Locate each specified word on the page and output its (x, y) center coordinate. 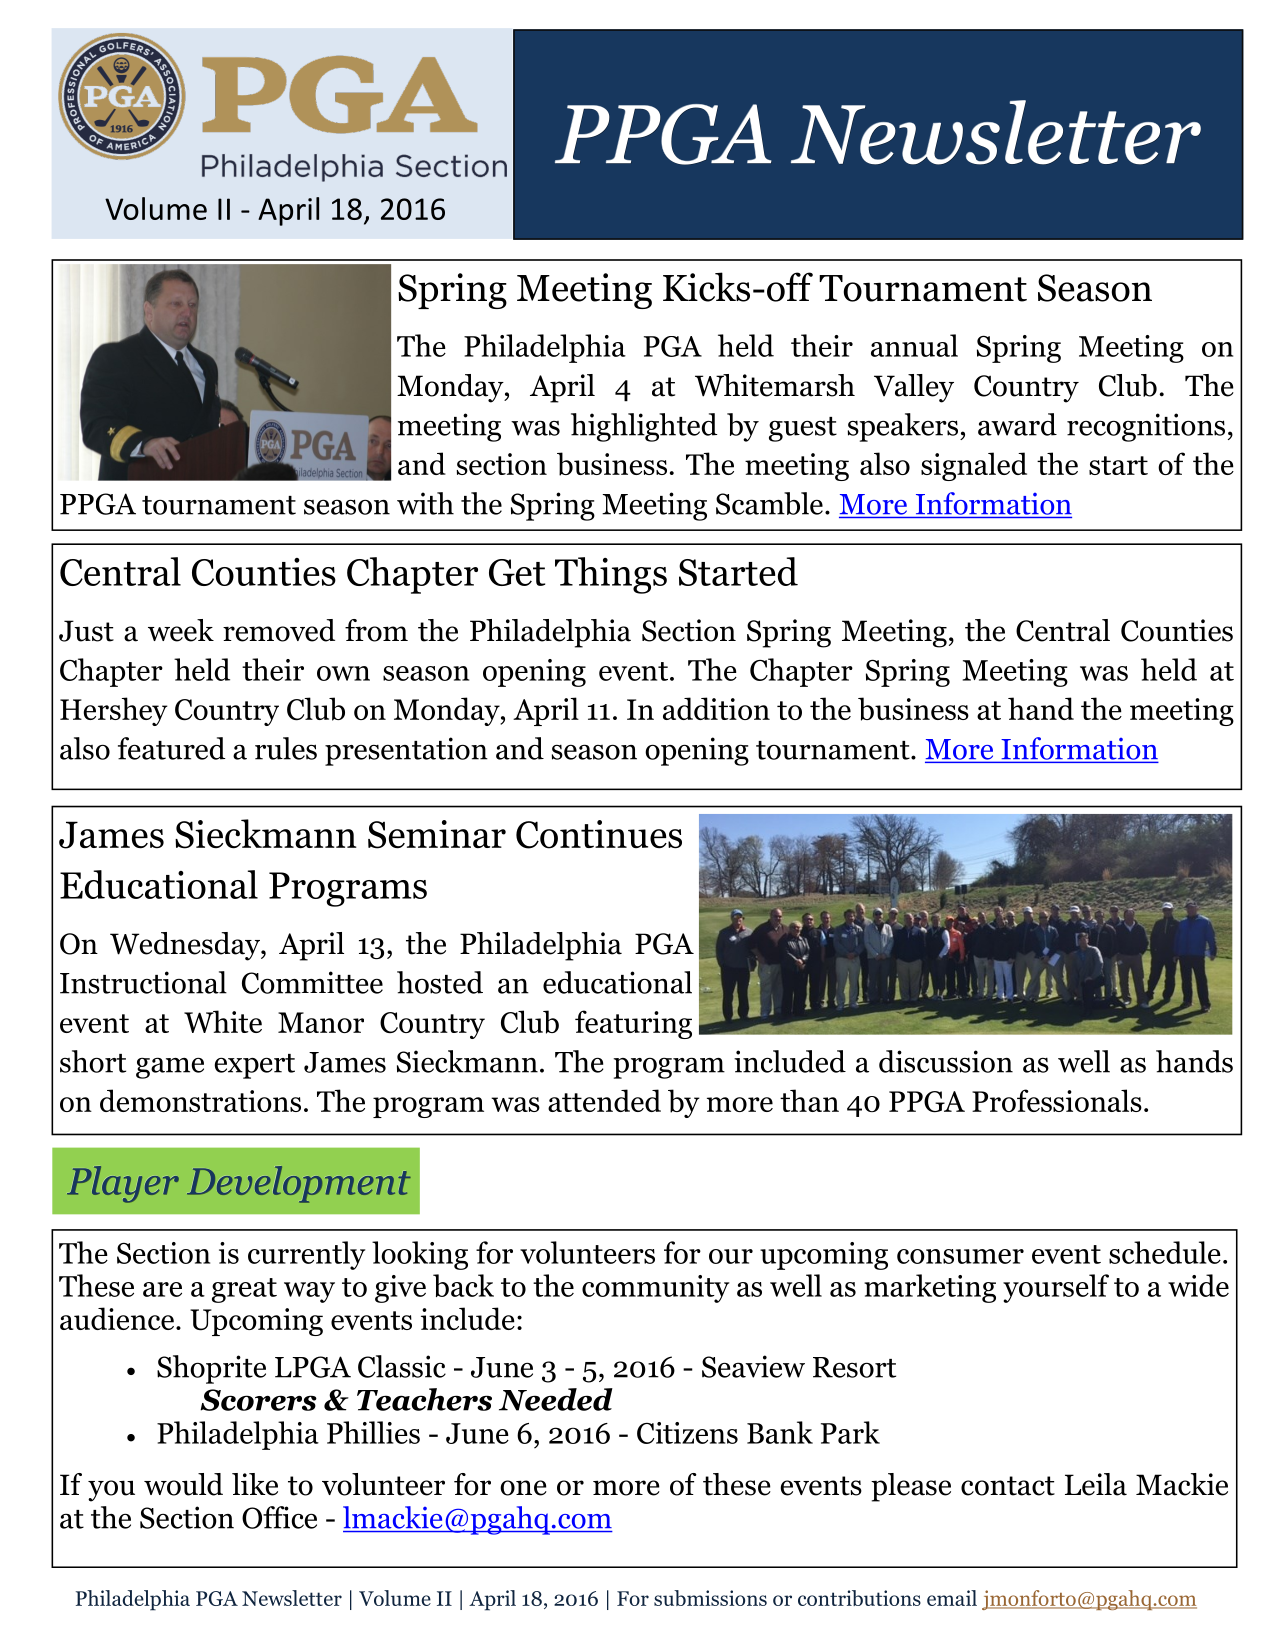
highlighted (644, 427)
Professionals (1057, 1100)
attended (604, 1100)
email (952, 1598)
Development (299, 1184)
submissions (710, 1598)
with (425, 503)
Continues (599, 834)
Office (279, 1517)
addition (716, 708)
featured (171, 748)
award (1017, 424)
